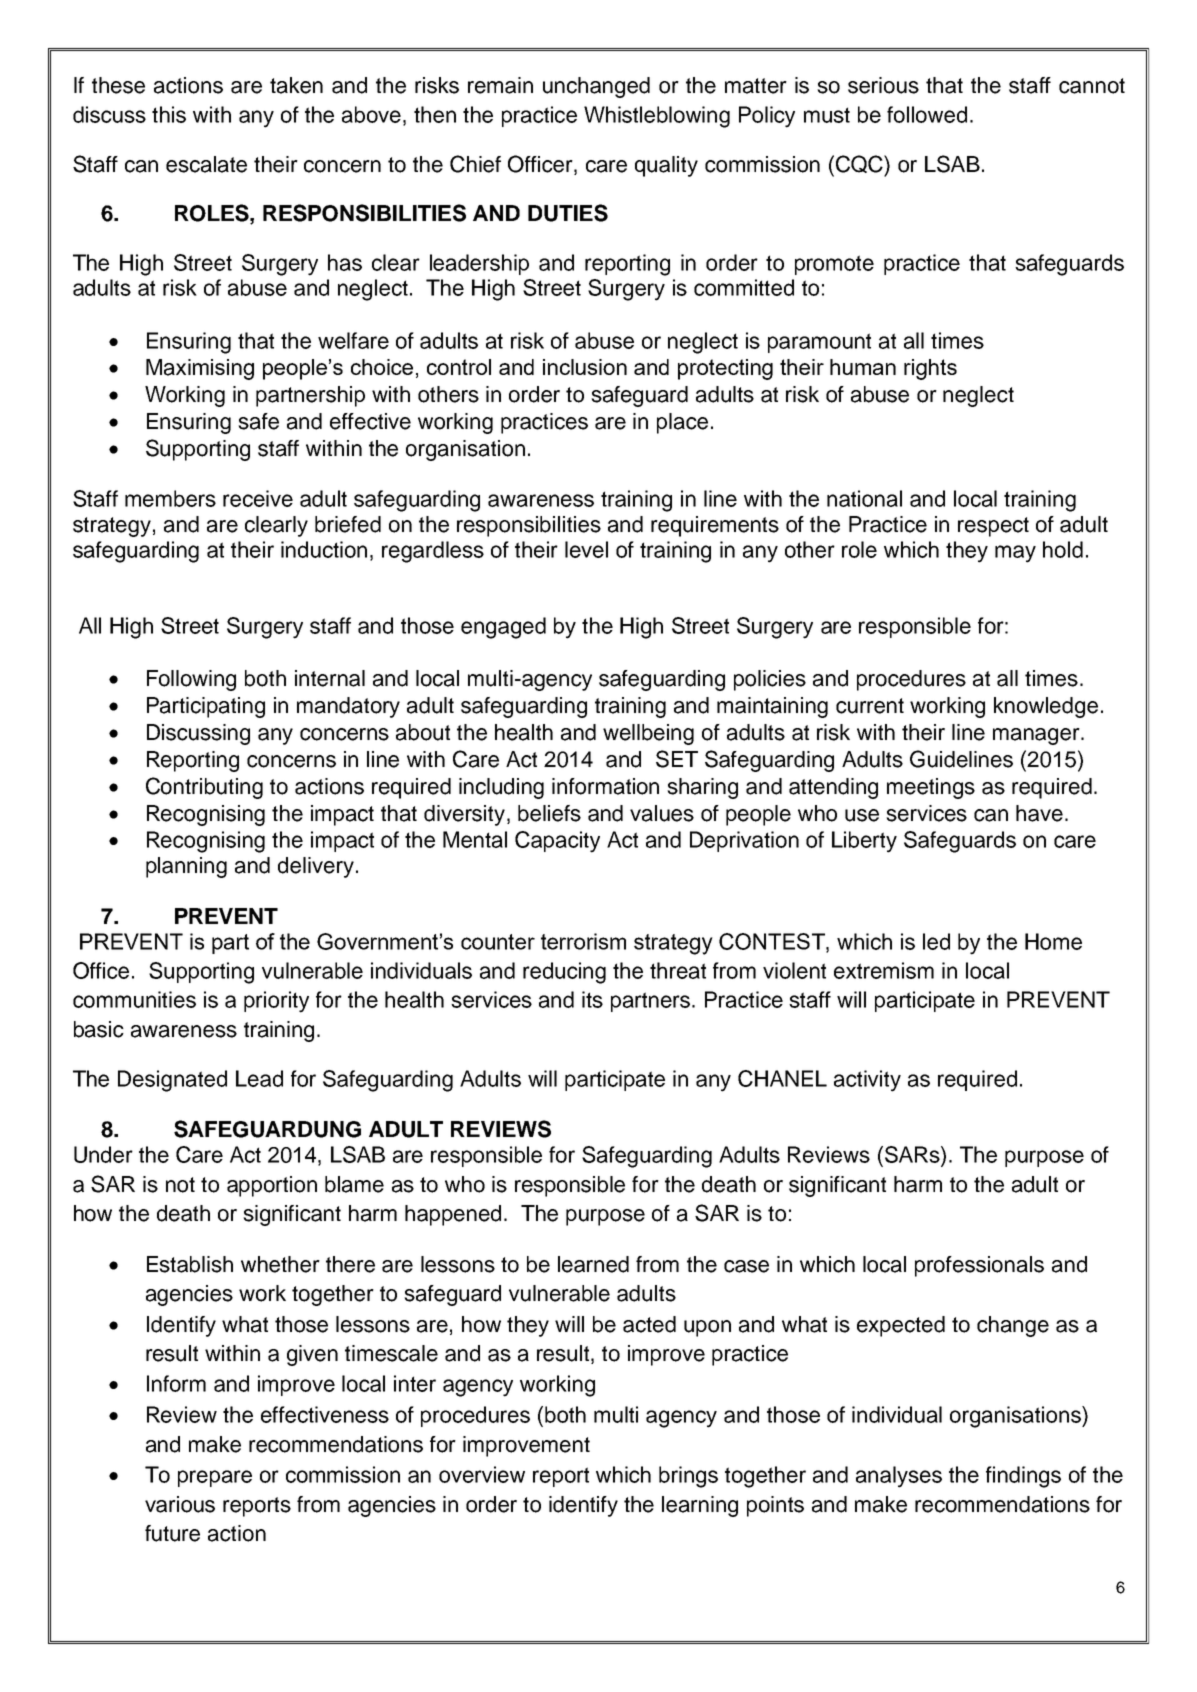 The width and height of the screenshot is (1197, 1692). What do you see at coordinates (927, 114) in the screenshot?
I see `followed` at bounding box center [927, 114].
